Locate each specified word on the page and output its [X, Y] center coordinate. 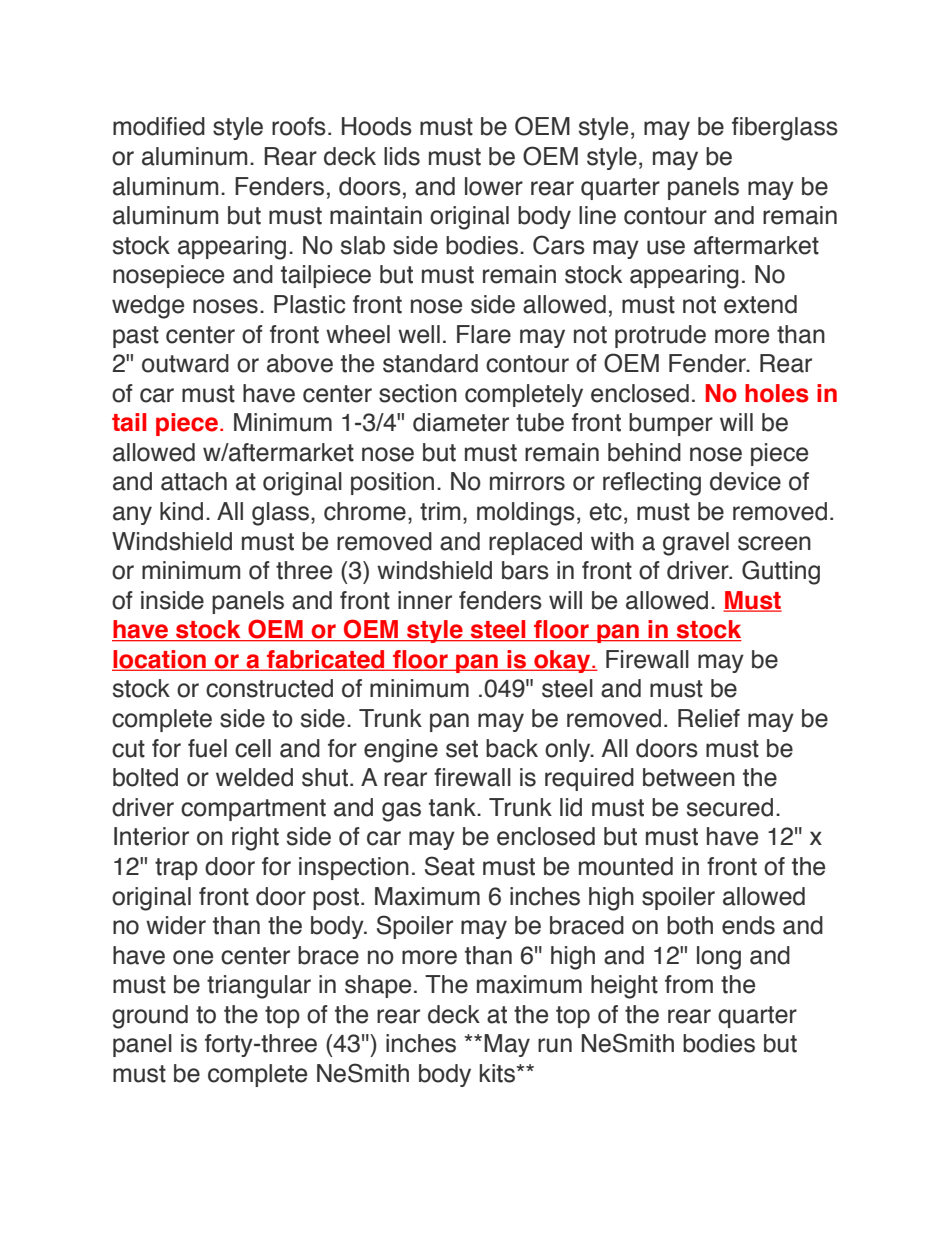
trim [440, 511]
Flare [484, 334]
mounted [626, 866]
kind [181, 511]
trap [176, 869]
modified [159, 126]
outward [185, 363]
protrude [660, 336]
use [666, 247]
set [462, 749]
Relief [709, 718]
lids [402, 156]
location [160, 660]
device [745, 481]
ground [150, 1017]
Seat [450, 866]
